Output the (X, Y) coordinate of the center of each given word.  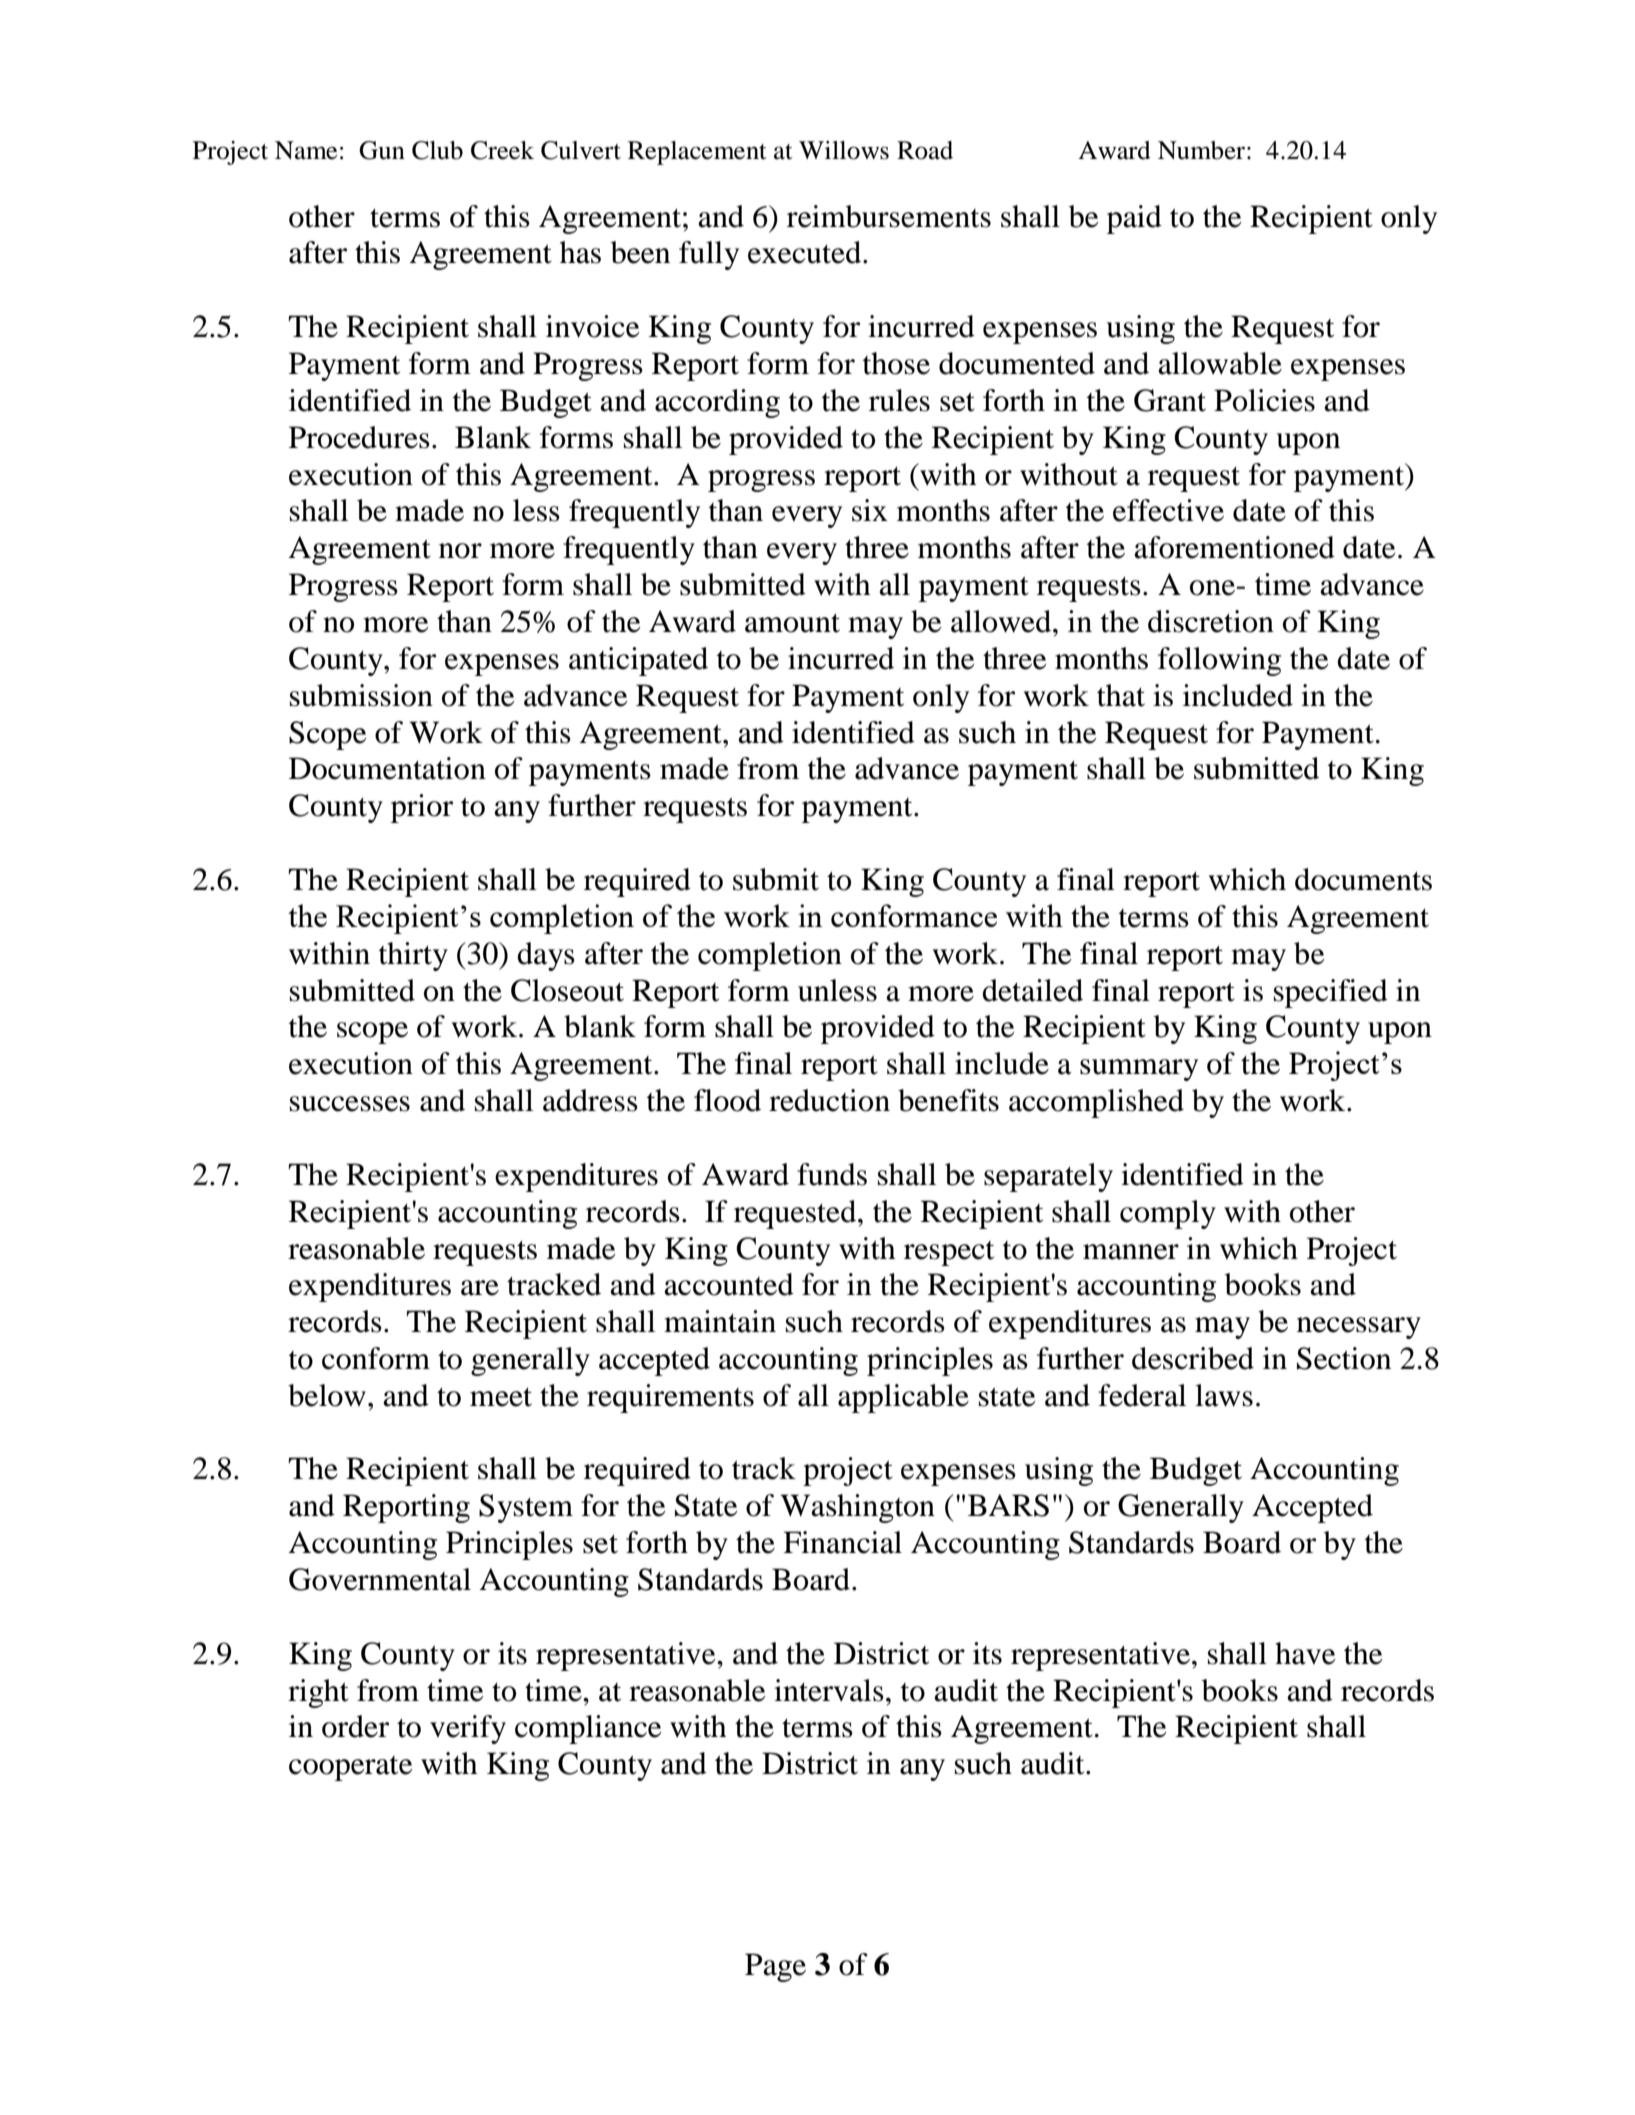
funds (832, 1174)
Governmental (380, 1579)
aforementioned (1234, 547)
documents (1363, 879)
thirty (413, 956)
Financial (842, 1542)
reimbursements (889, 216)
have (1305, 1653)
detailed (1032, 990)
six (870, 510)
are (480, 1288)
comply (1168, 1214)
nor (460, 551)
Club (437, 150)
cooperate (350, 1768)
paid (1134, 219)
